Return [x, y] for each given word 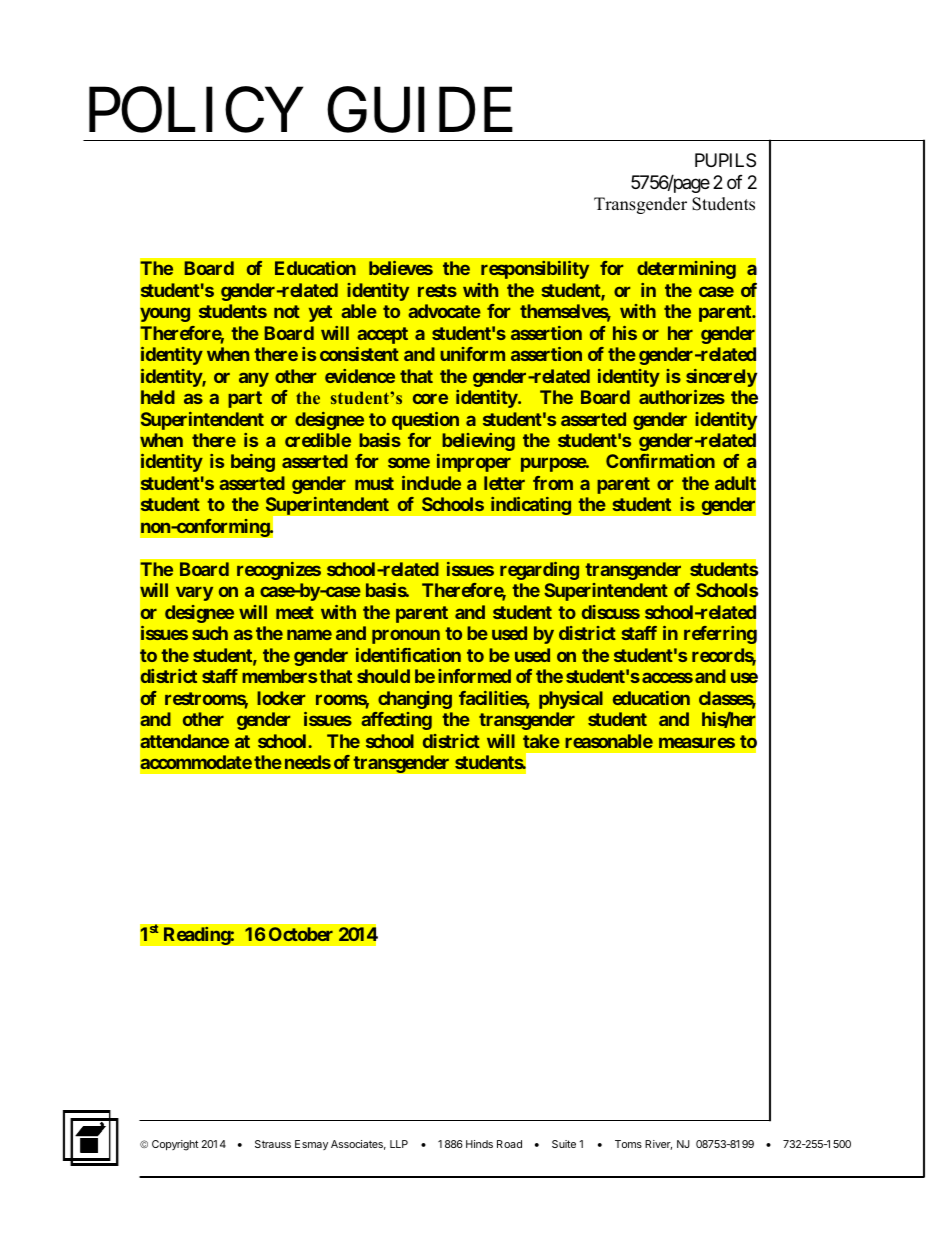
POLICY [196, 110]
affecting [396, 721]
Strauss [273, 1144]
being [253, 463]
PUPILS [725, 160]
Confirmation [660, 461]
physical [571, 700]
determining [686, 270]
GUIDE [420, 110]
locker [281, 698]
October [301, 934]
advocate [444, 311]
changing [415, 700]
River [658, 1145]
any [254, 379]
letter [504, 483]
